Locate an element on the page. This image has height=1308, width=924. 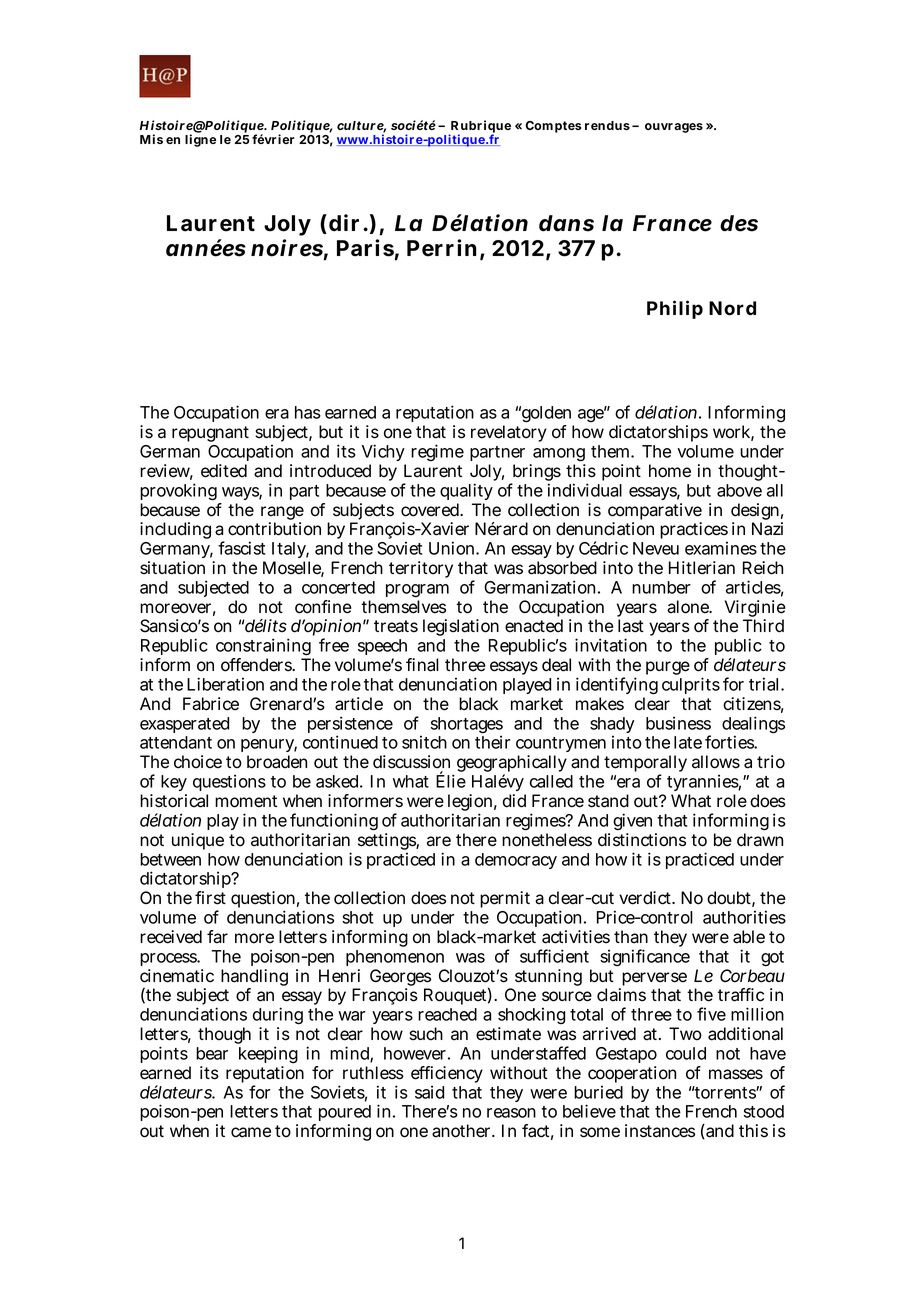
alone is located at coordinates (689, 607).
